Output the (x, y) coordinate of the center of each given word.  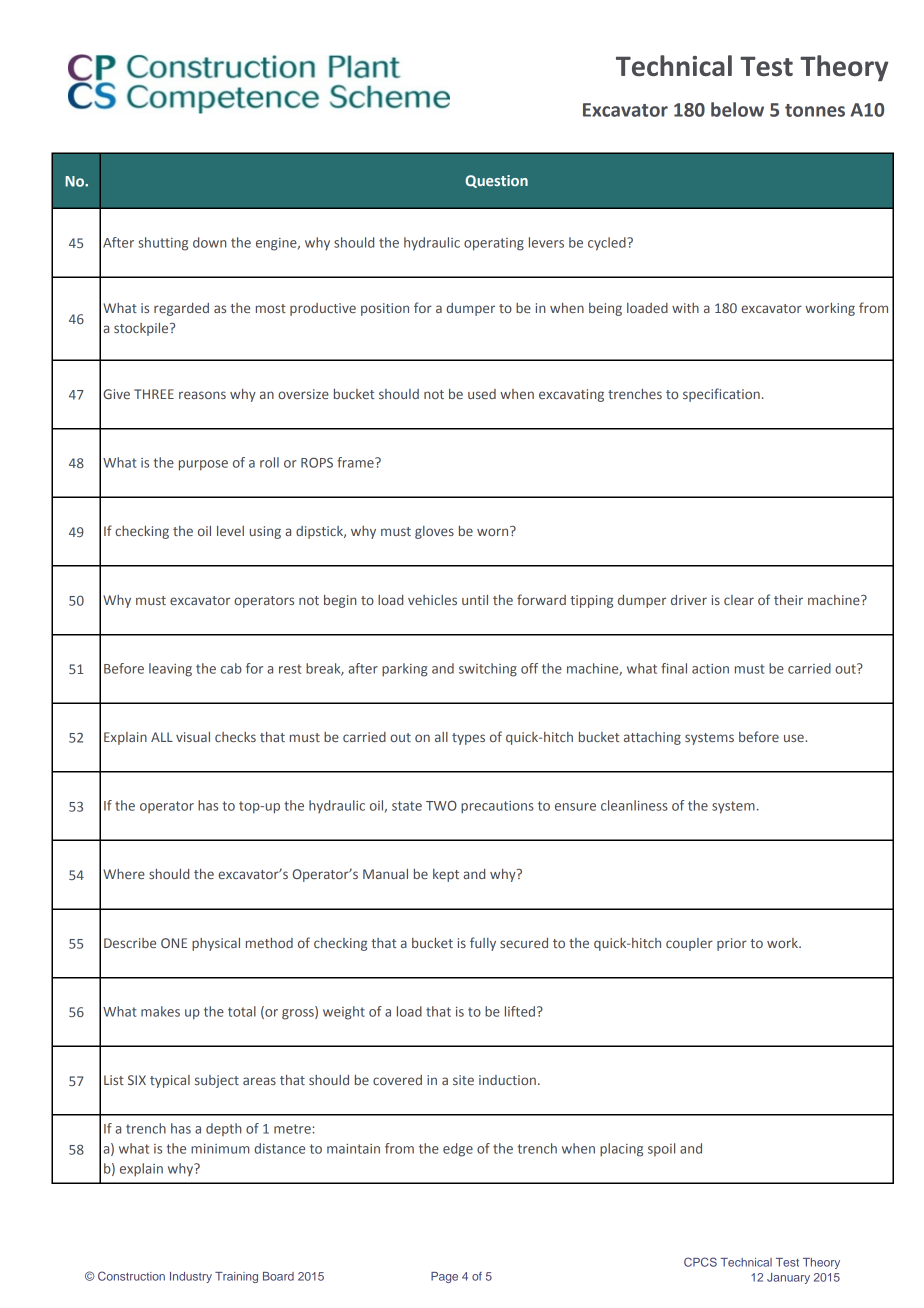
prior (732, 944)
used (482, 394)
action (710, 669)
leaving (170, 670)
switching (488, 670)
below (737, 109)
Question (496, 181)
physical (216, 944)
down (209, 242)
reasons (202, 395)
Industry (191, 1277)
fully (483, 944)
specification (721, 395)
